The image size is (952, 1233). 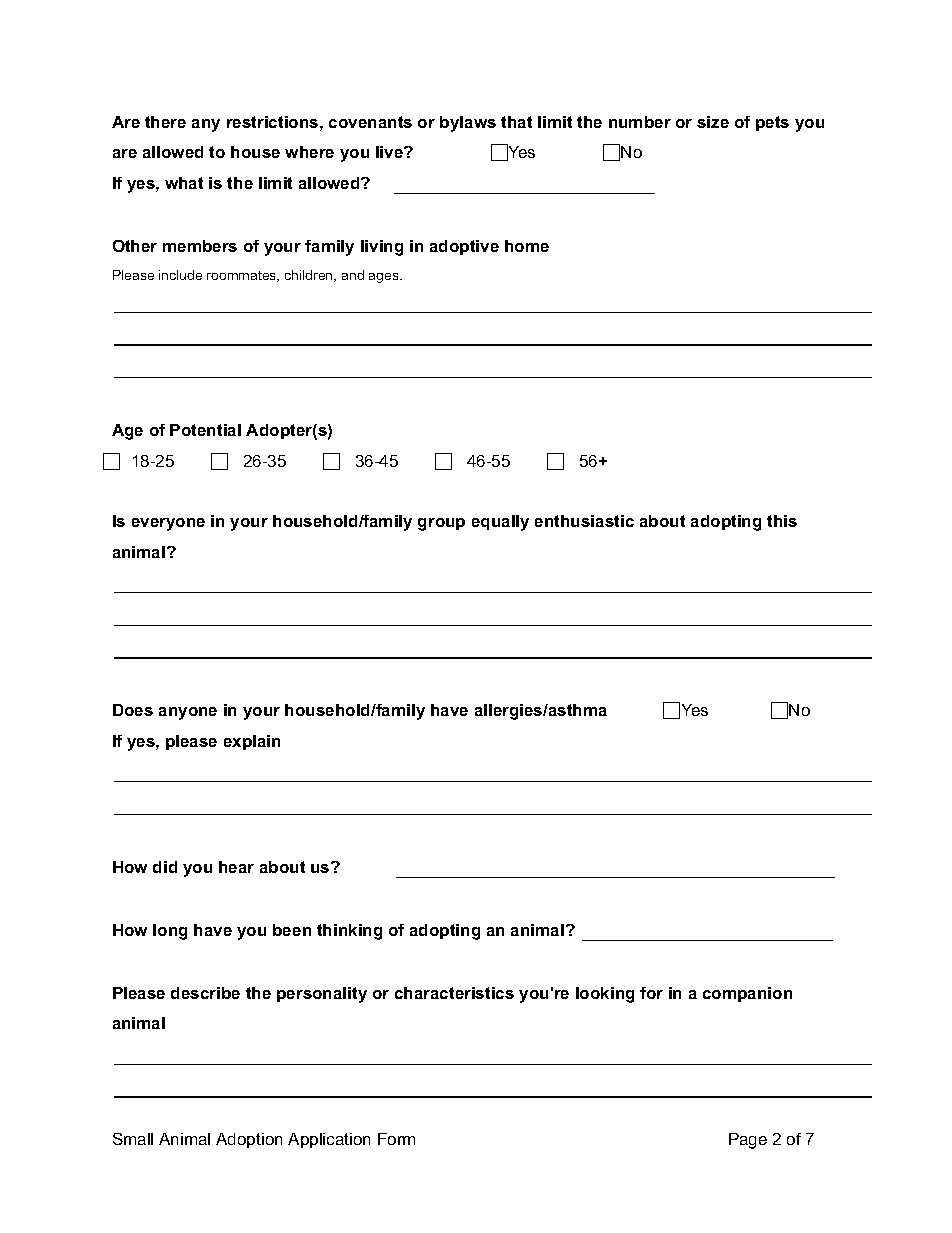 What do you see at coordinates (441, 524) in the screenshot?
I see `group` at bounding box center [441, 524].
